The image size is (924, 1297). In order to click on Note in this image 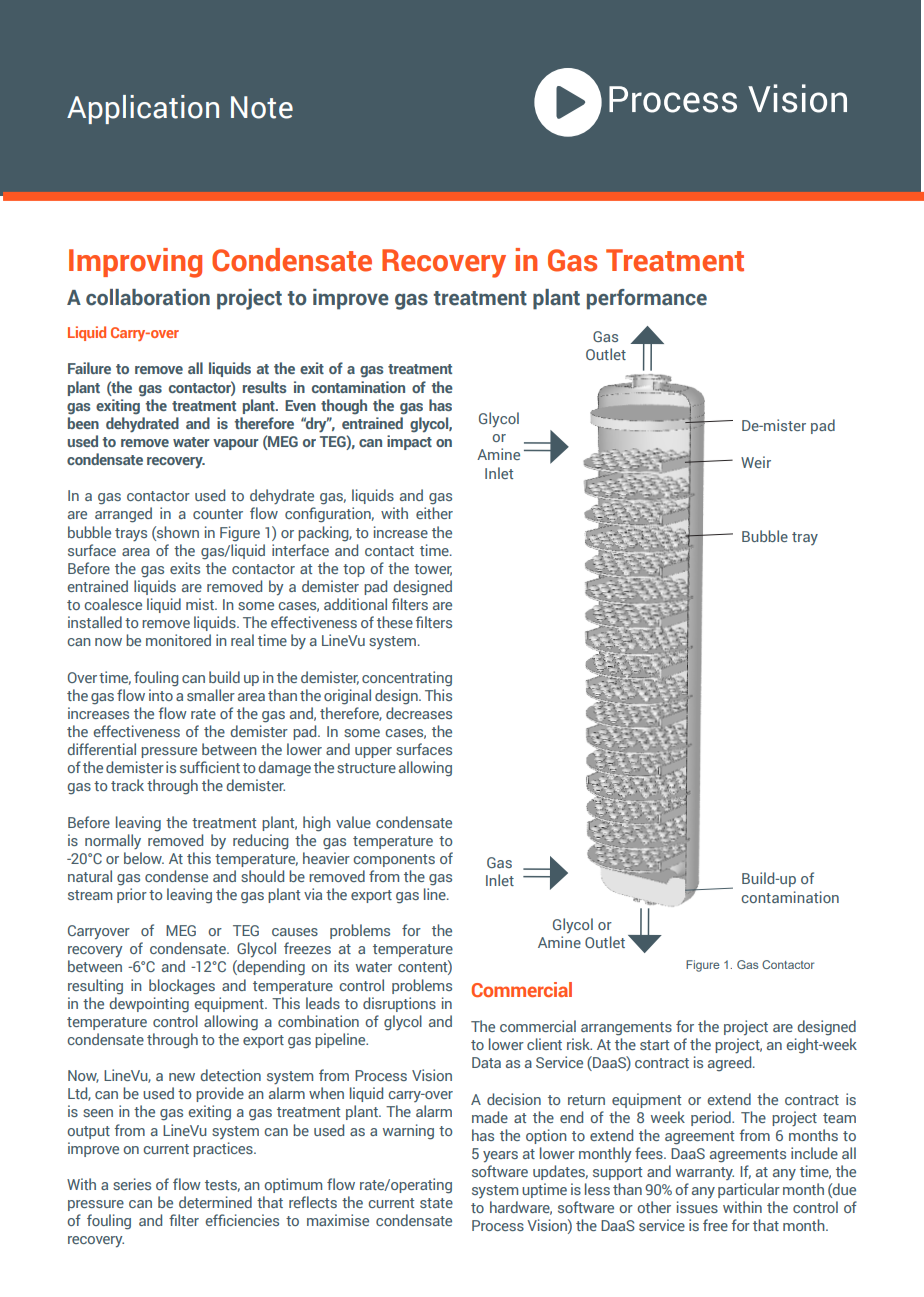, I will do `click(262, 107)`.
